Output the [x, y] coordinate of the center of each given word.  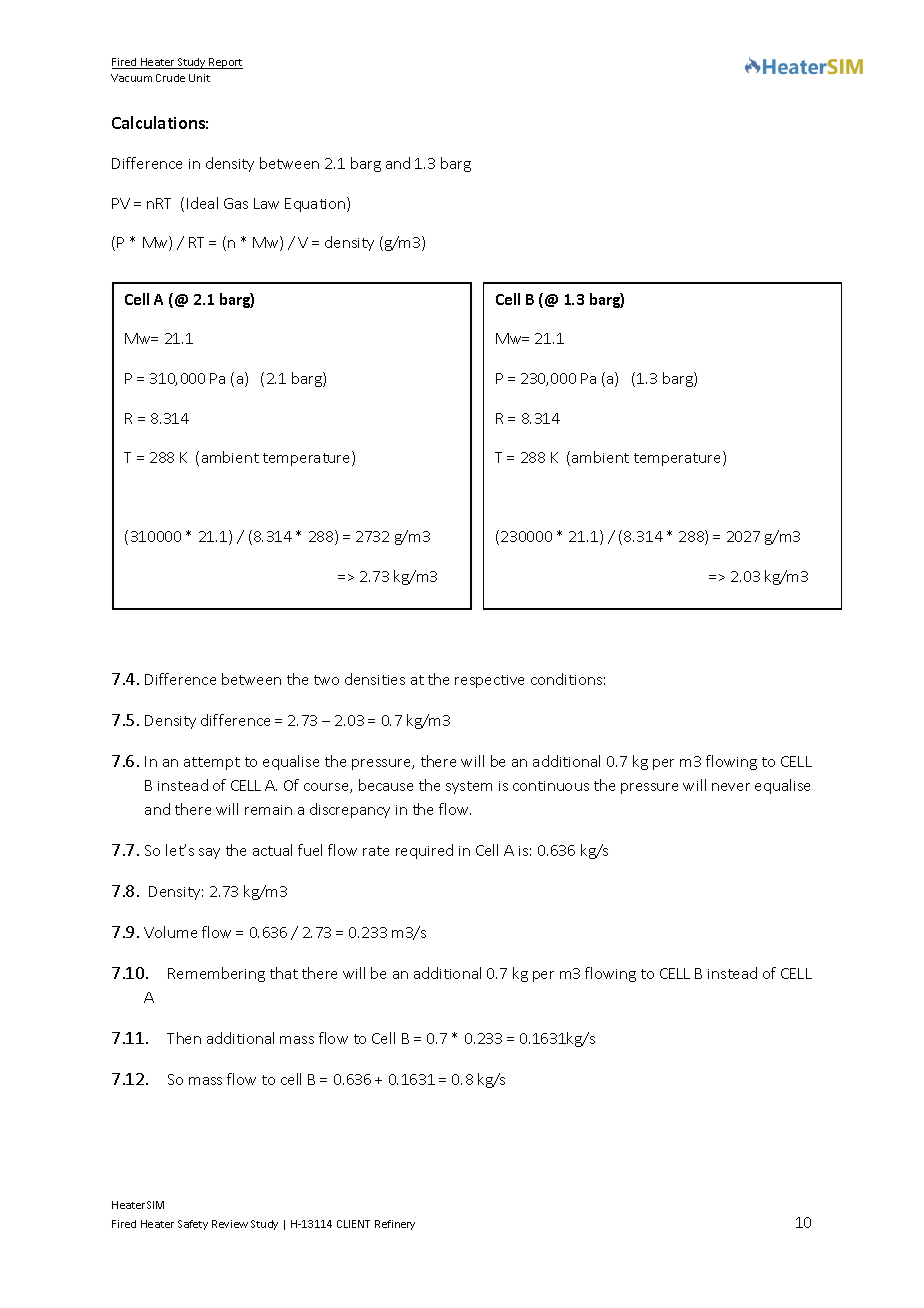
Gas [236, 203]
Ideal [202, 203]
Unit [199, 78]
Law [266, 203]
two [326, 680]
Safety [193, 1225]
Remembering [216, 974]
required [424, 851]
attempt [212, 763]
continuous [551, 786]
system [469, 787]
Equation [316, 204]
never [731, 787]
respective [489, 681]
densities [375, 679]
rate [376, 851]
